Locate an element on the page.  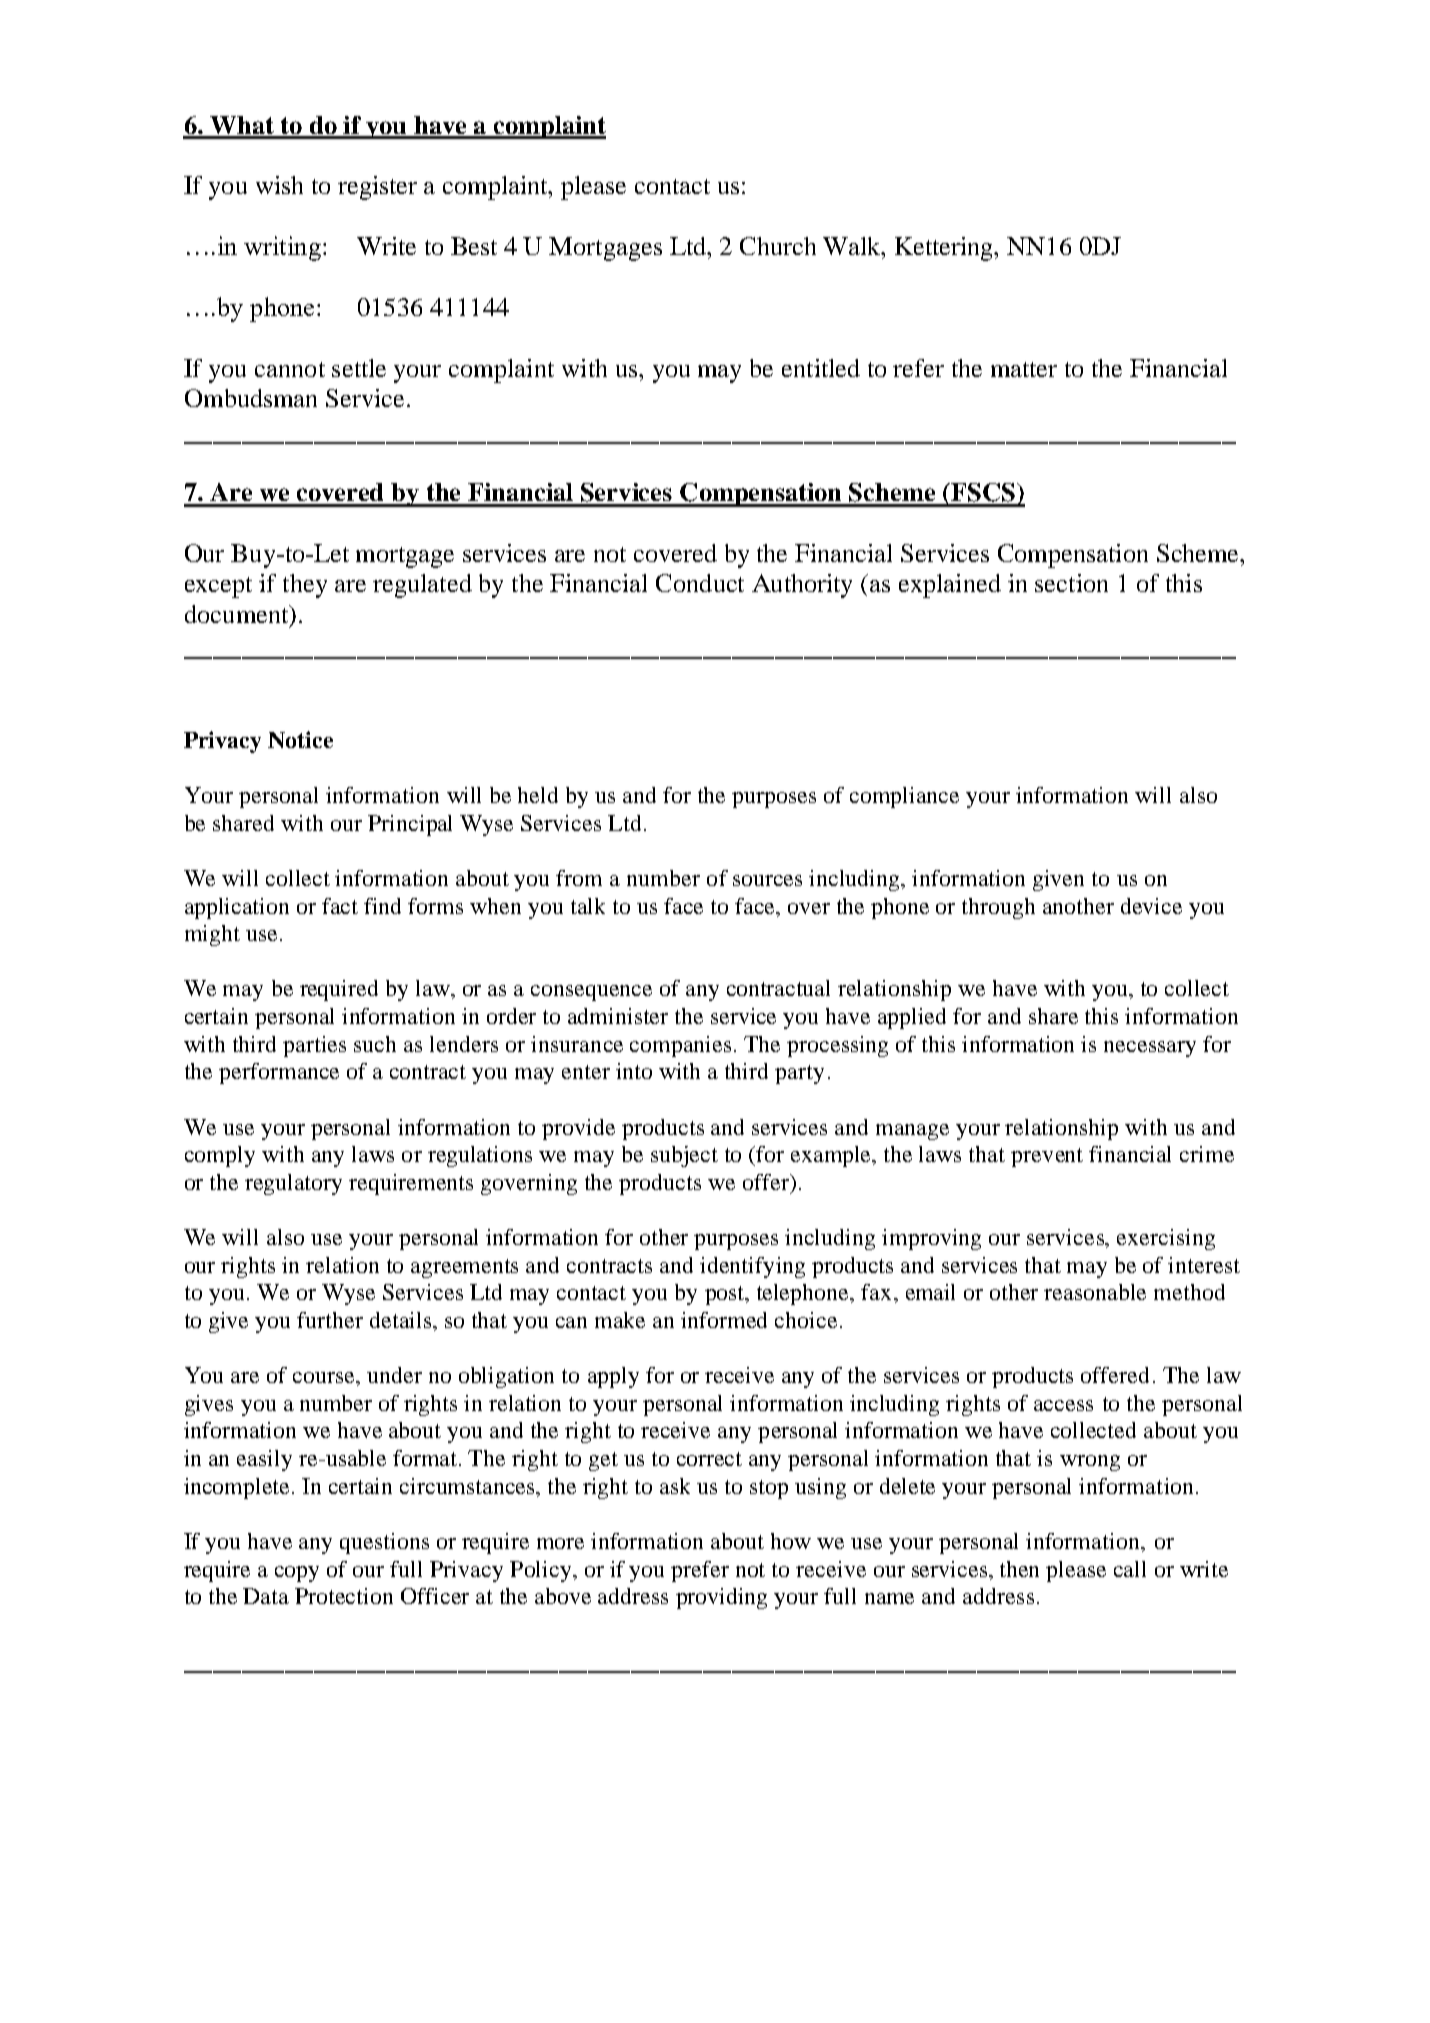
Church is located at coordinates (778, 246).
